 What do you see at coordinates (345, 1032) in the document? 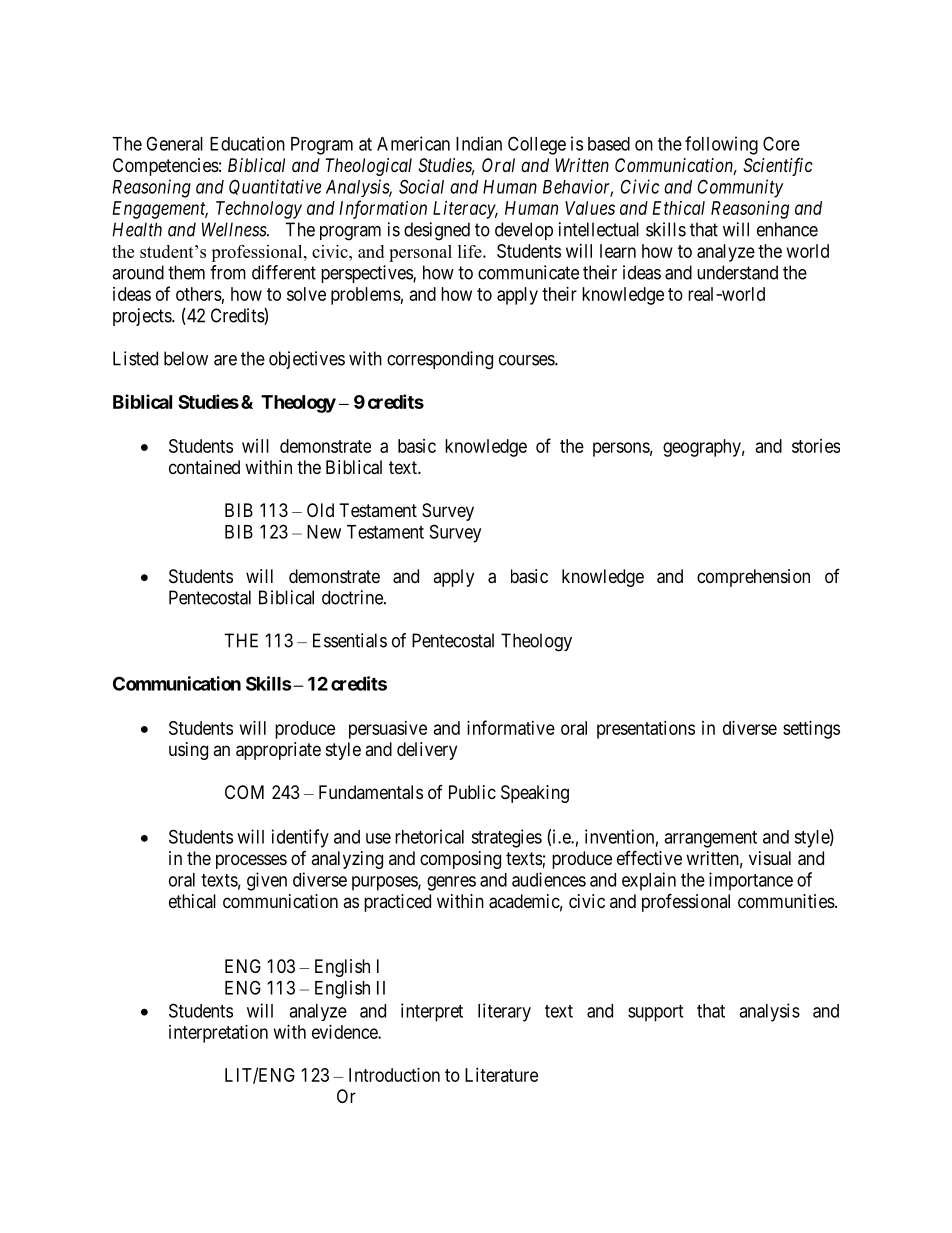
I see `evidence` at bounding box center [345, 1032].
